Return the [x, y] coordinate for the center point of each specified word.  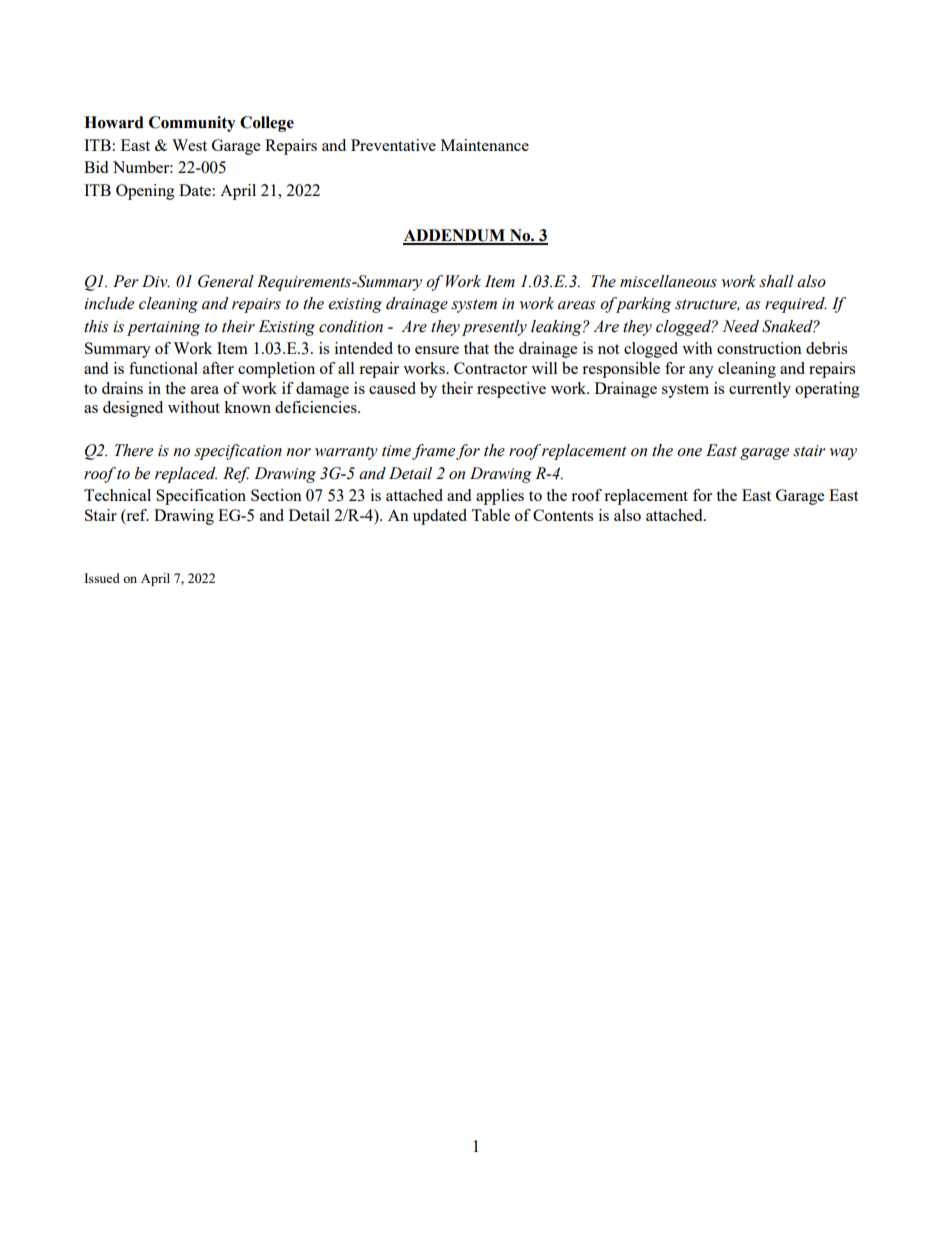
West [189, 145]
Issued [102, 578]
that [476, 348]
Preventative [393, 145]
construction [759, 348]
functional [163, 368]
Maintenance [485, 145]
